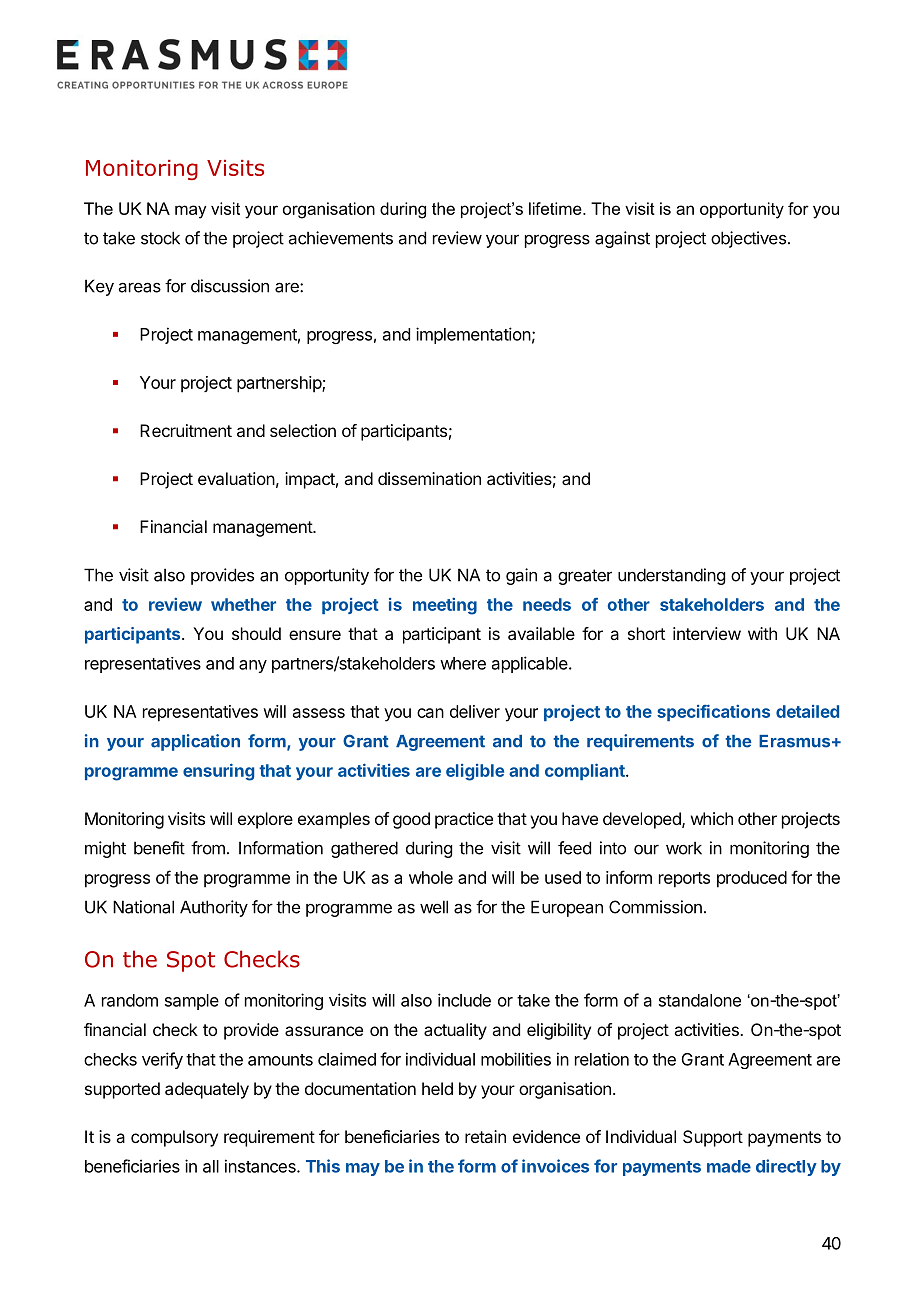 The height and width of the screenshot is (1308, 924). Describe the element at coordinates (556, 208) in the screenshot. I see `lifetime` at that location.
